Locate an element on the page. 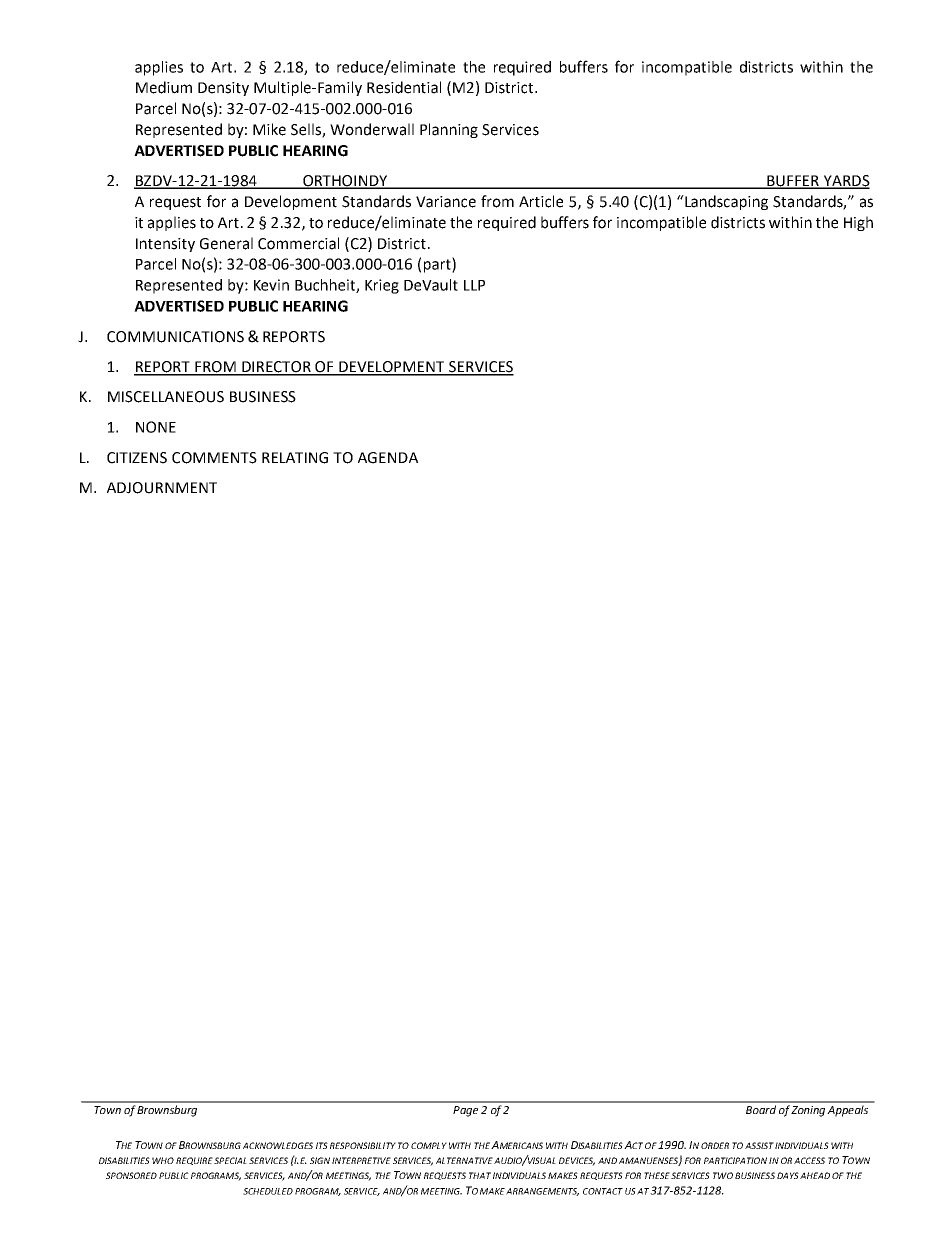  AGENDA is located at coordinates (388, 458).
